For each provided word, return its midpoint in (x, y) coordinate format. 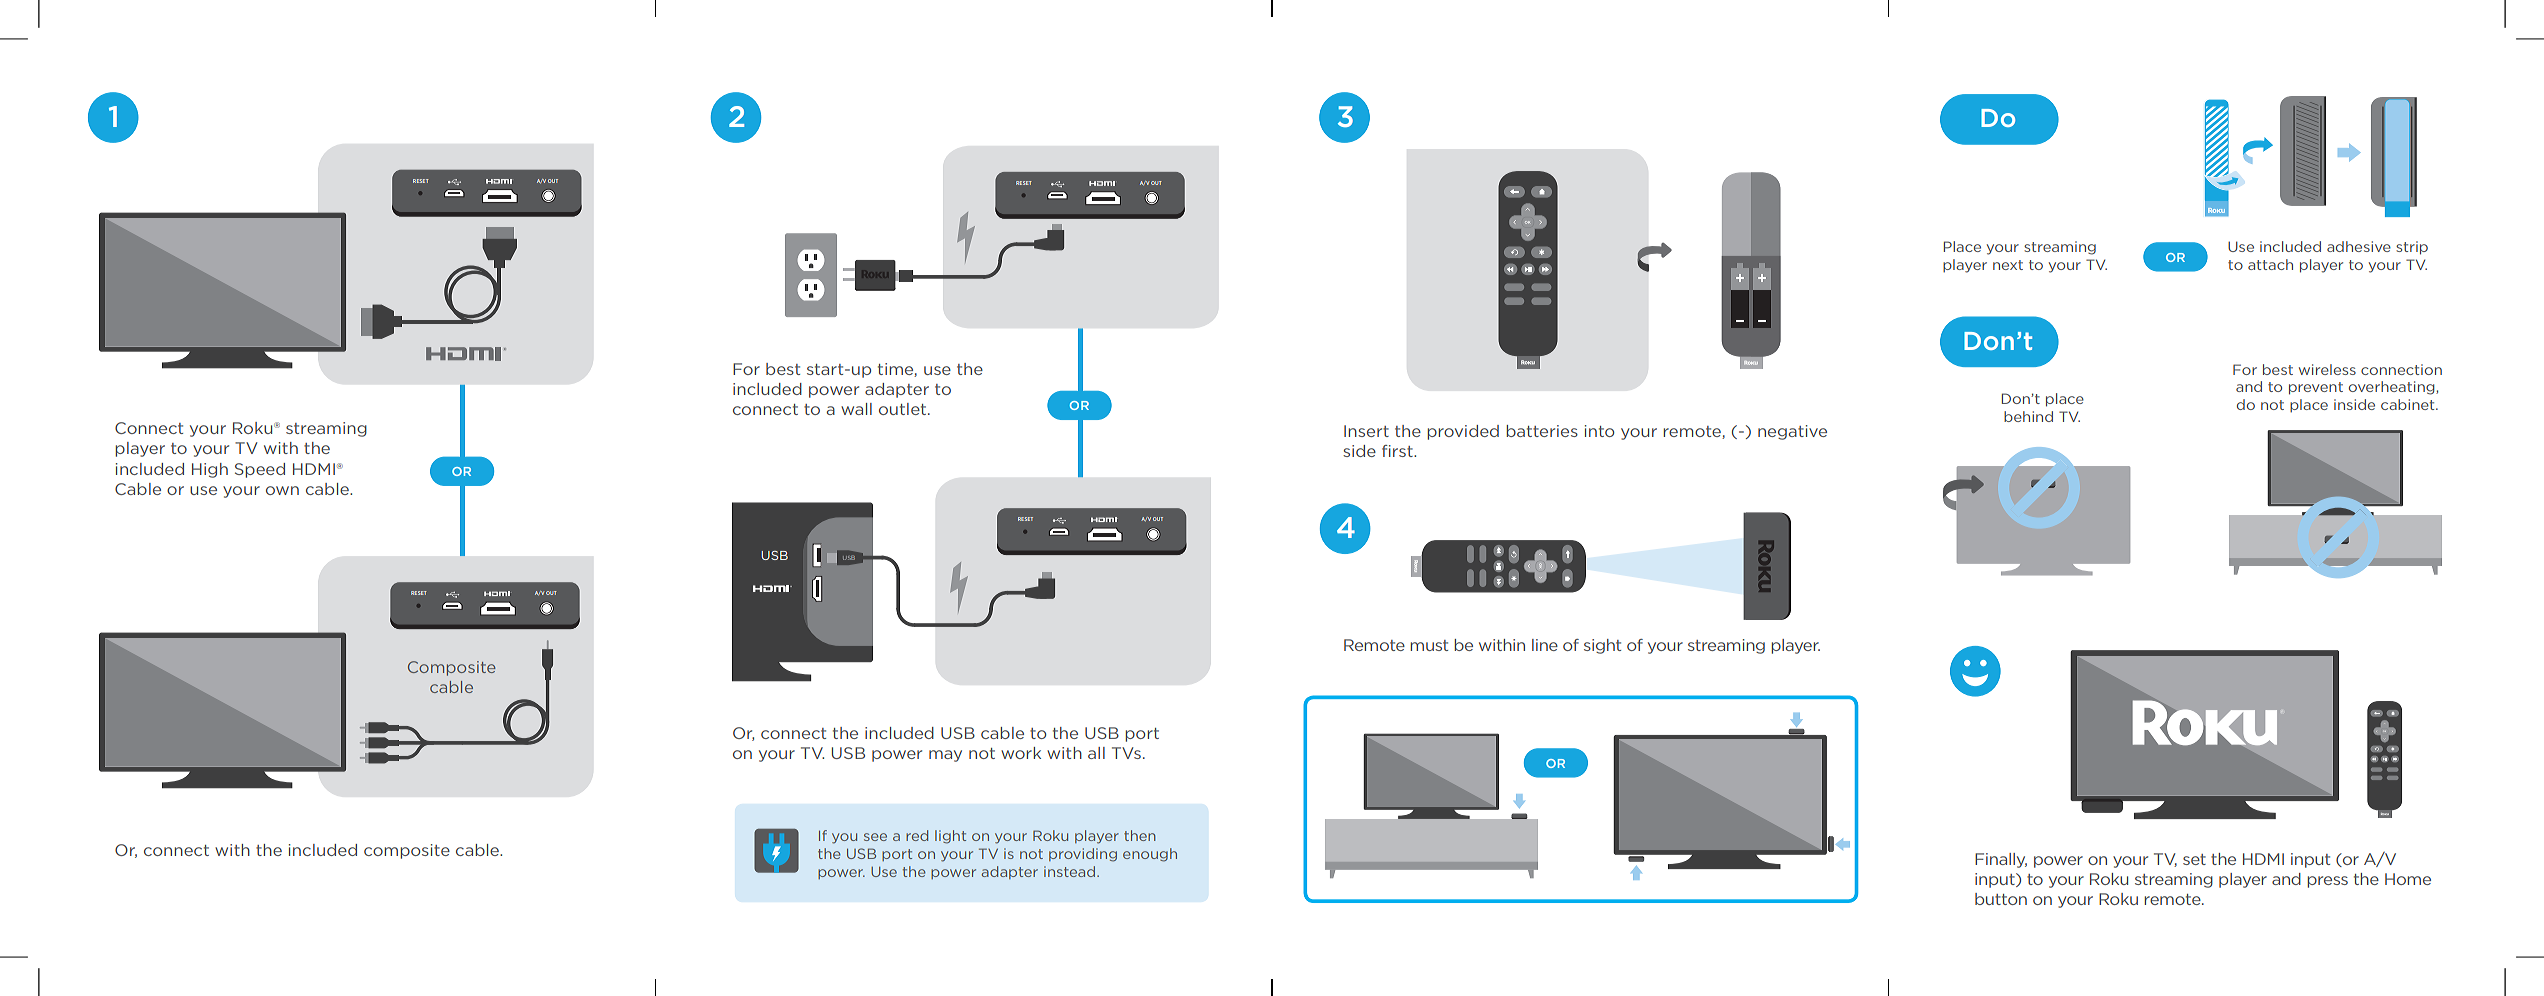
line (1545, 645)
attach (2270, 264)
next (2008, 265)
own (282, 490)
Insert (1366, 431)
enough (1150, 855)
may (945, 756)
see (875, 837)
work (1021, 753)
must (1429, 645)
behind (2028, 416)
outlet (904, 409)
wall (856, 409)
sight (1602, 646)
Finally (2001, 860)
